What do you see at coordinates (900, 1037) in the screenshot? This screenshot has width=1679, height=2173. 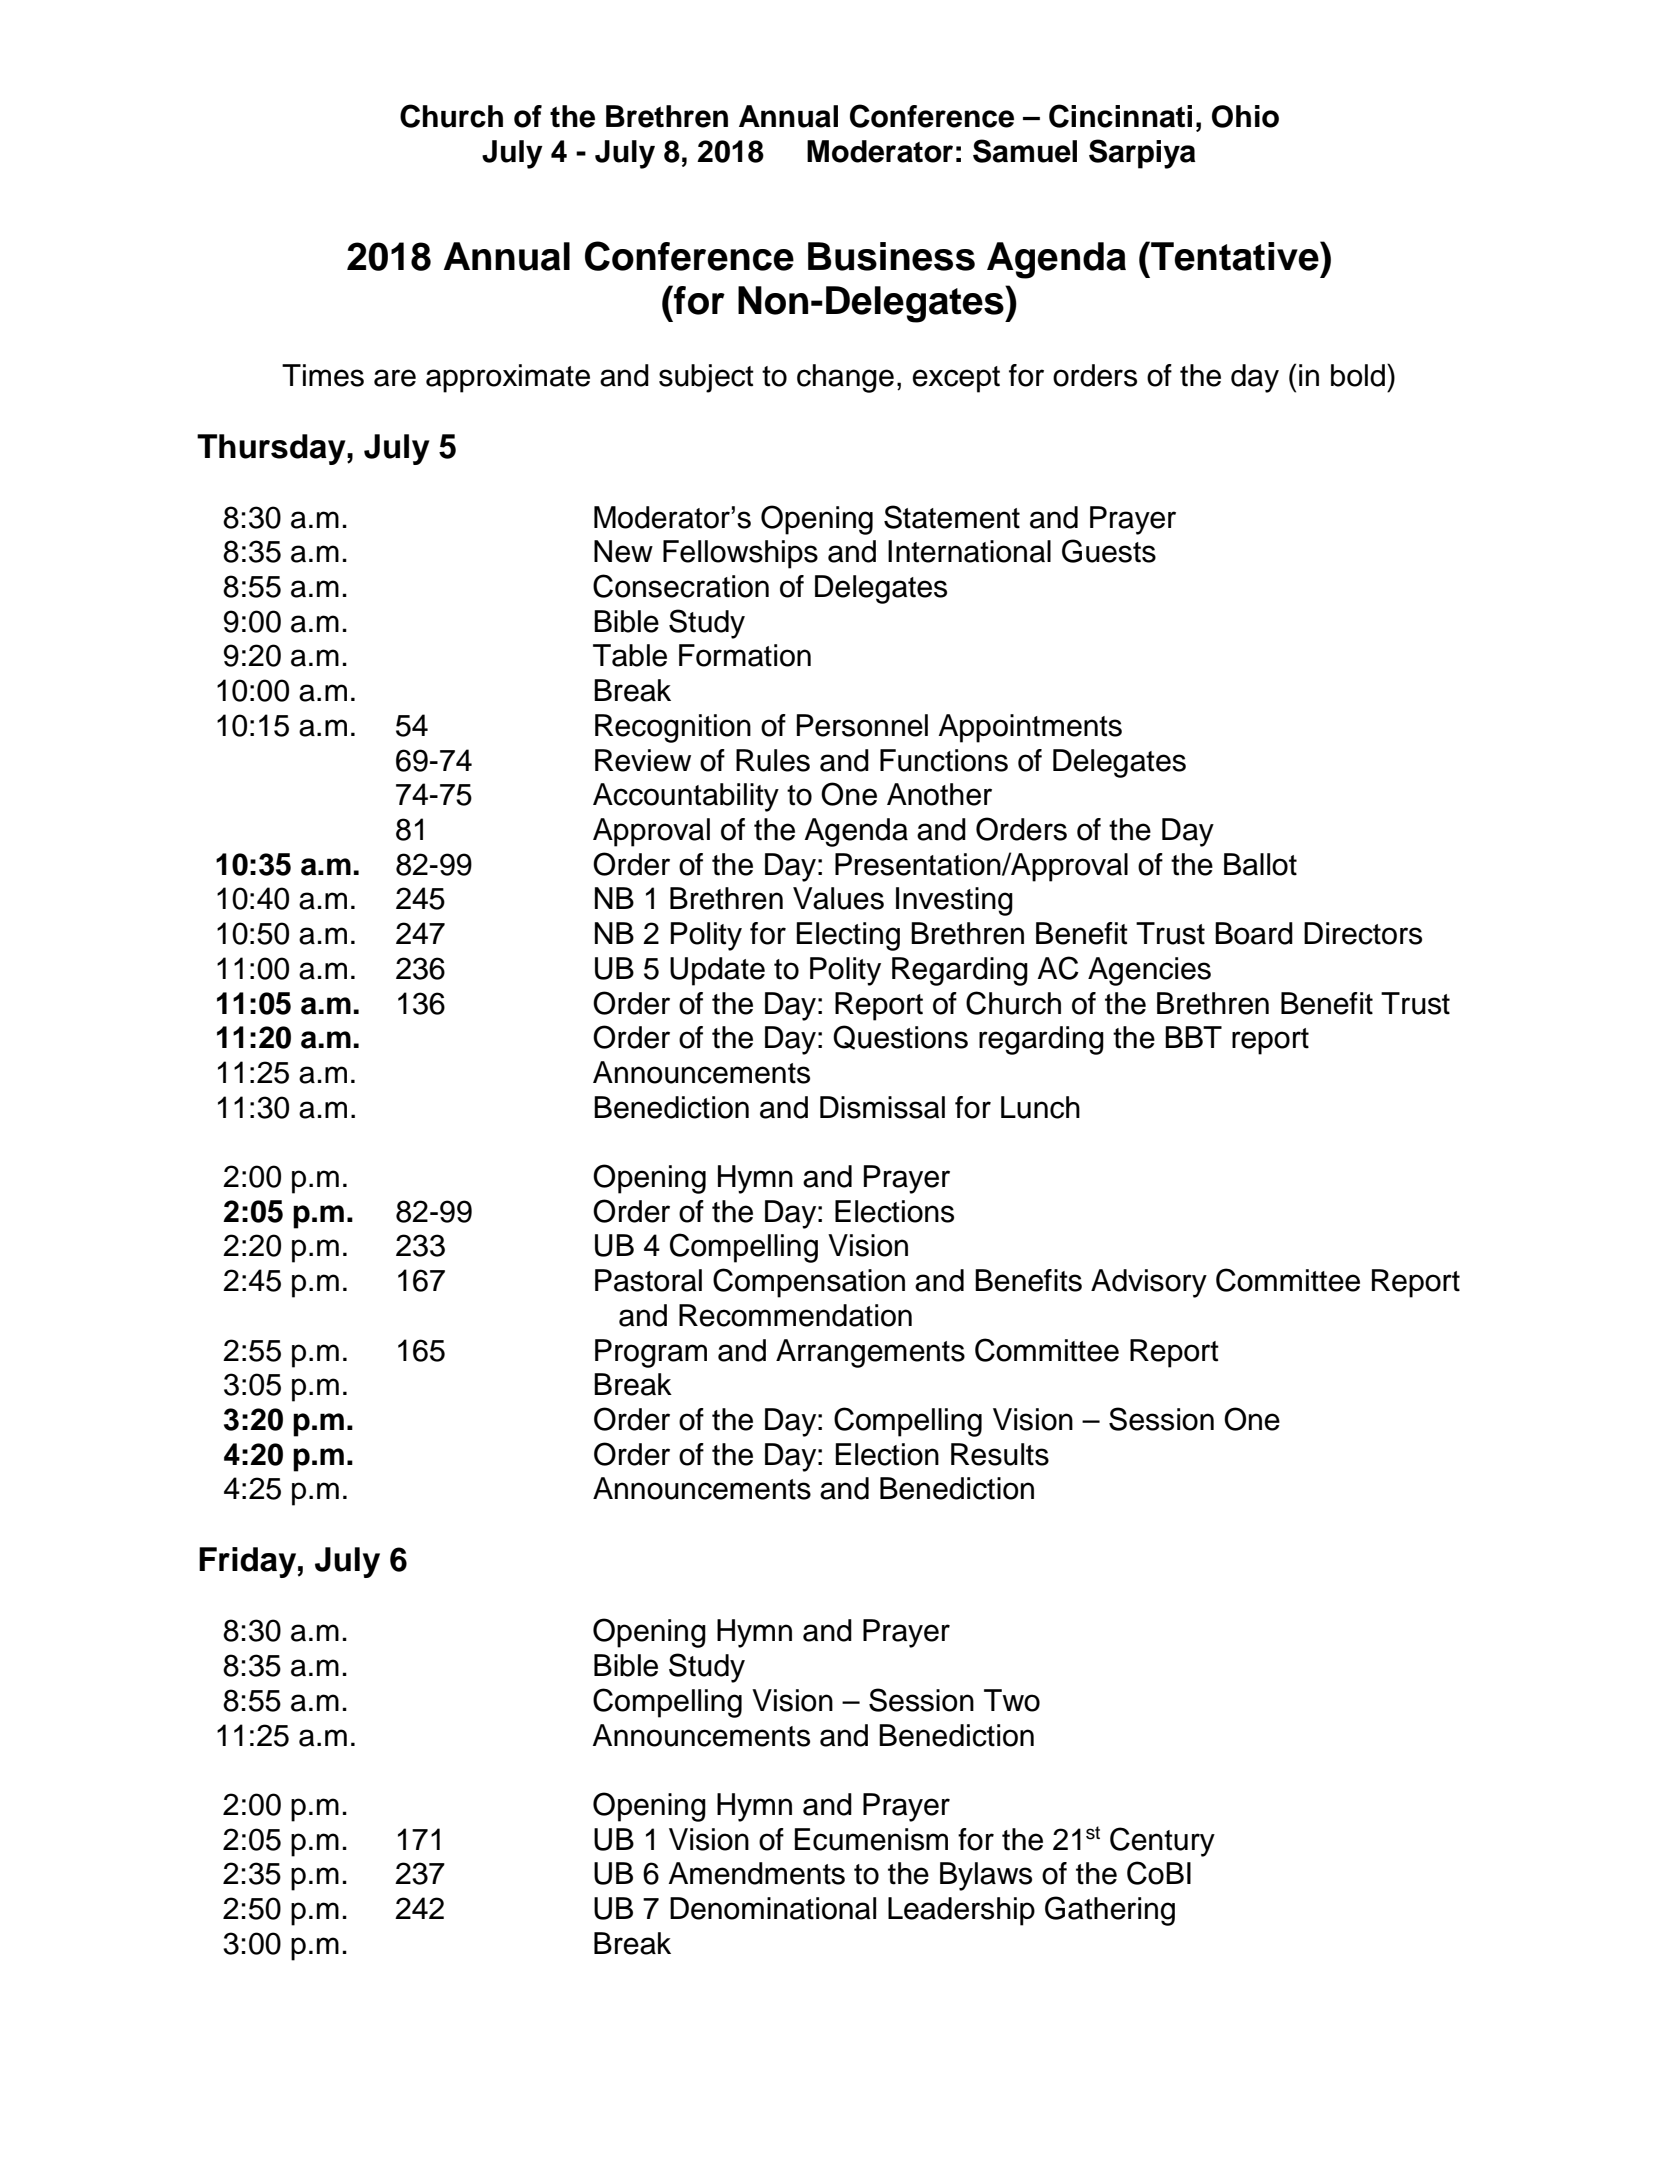 I see `Questions` at bounding box center [900, 1037].
